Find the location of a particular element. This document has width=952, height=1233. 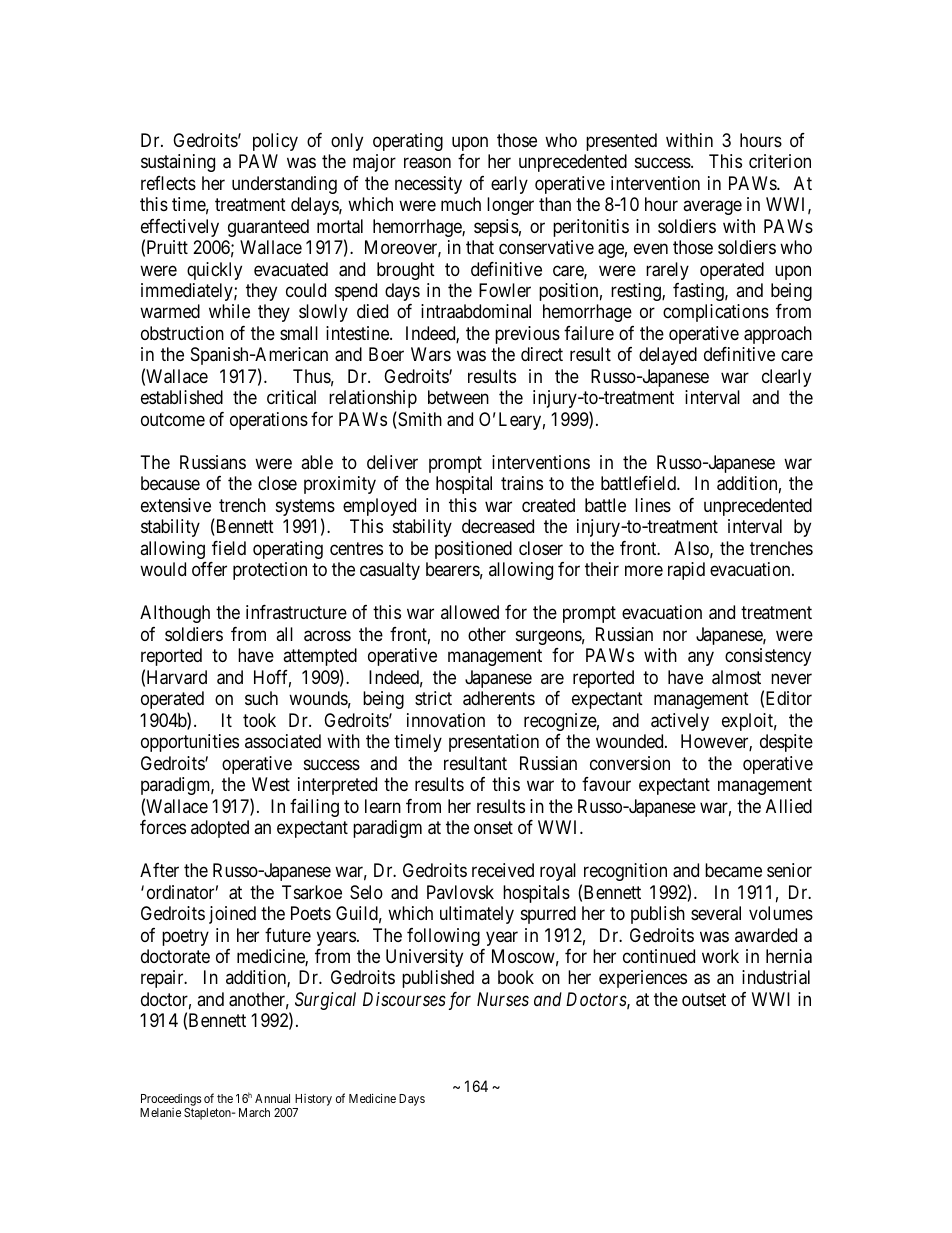

outset is located at coordinates (704, 999).
